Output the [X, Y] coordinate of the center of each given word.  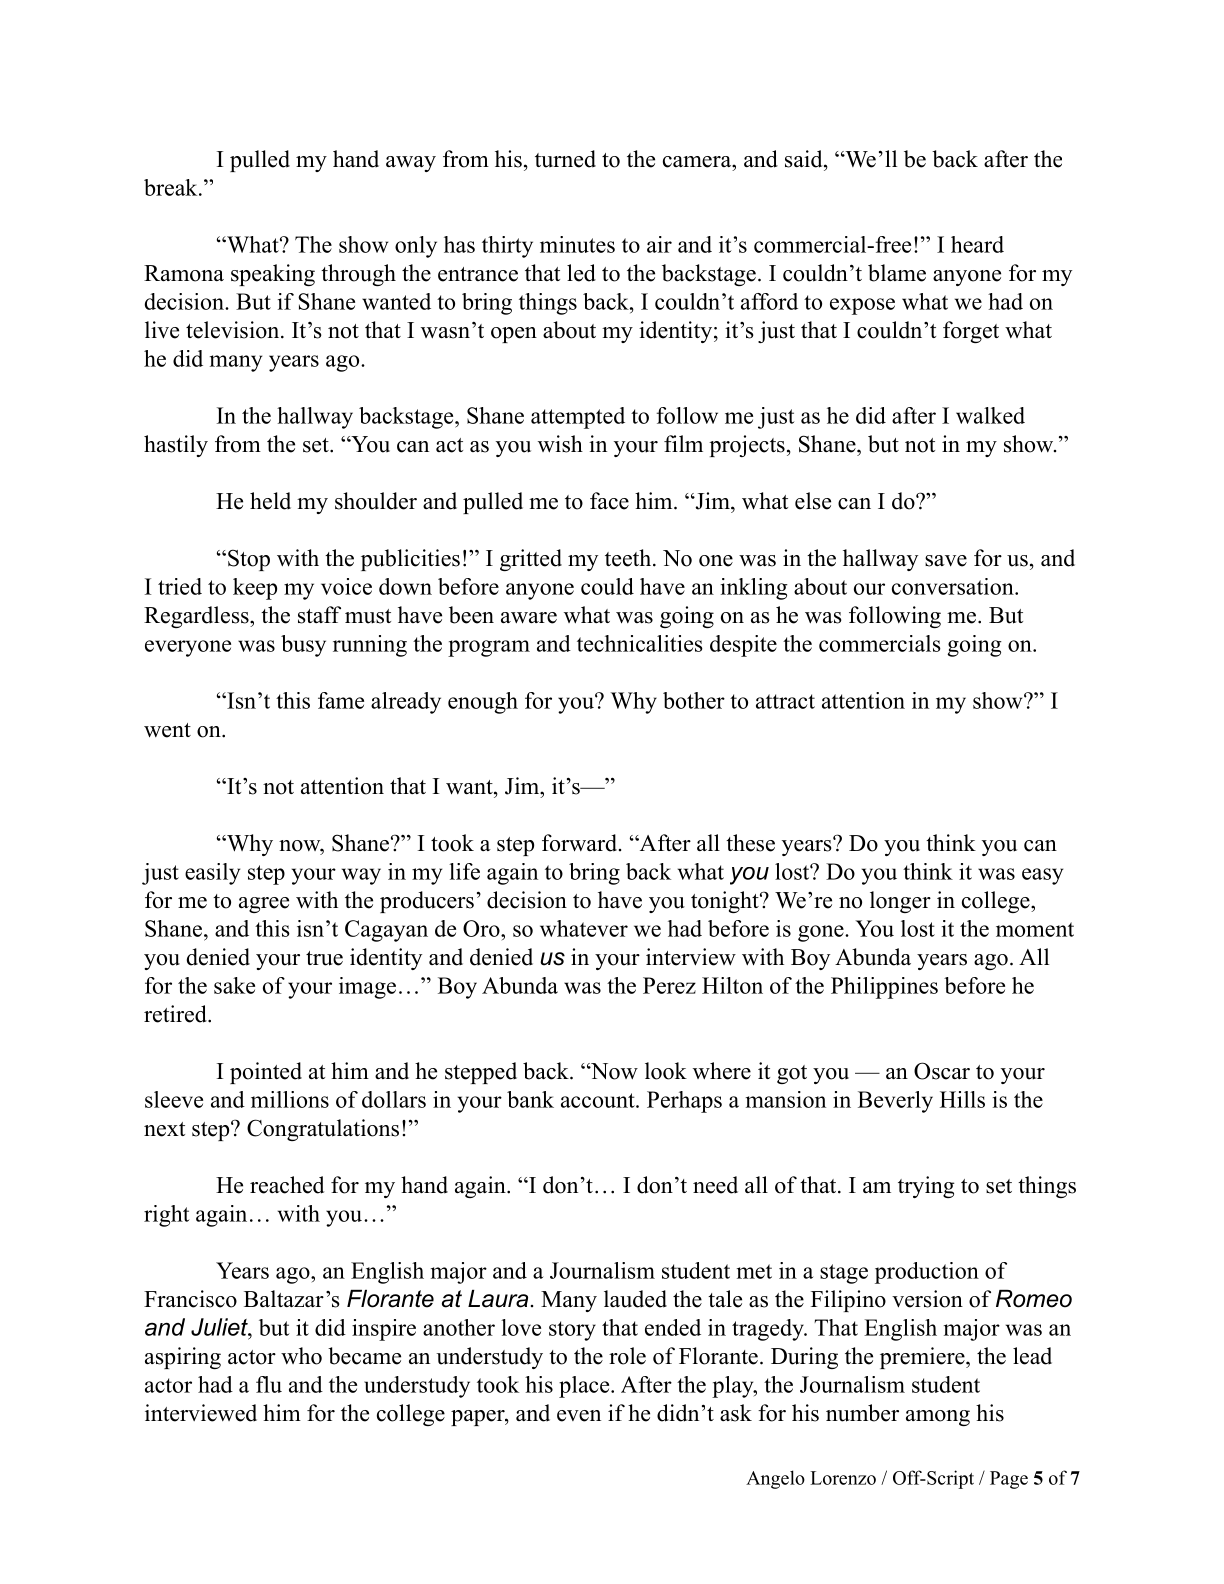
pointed [266, 1073]
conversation [954, 586]
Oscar [942, 1071]
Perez [669, 985]
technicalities [640, 643]
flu [269, 1384]
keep [255, 589]
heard [977, 244]
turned [565, 159]
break [172, 187]
